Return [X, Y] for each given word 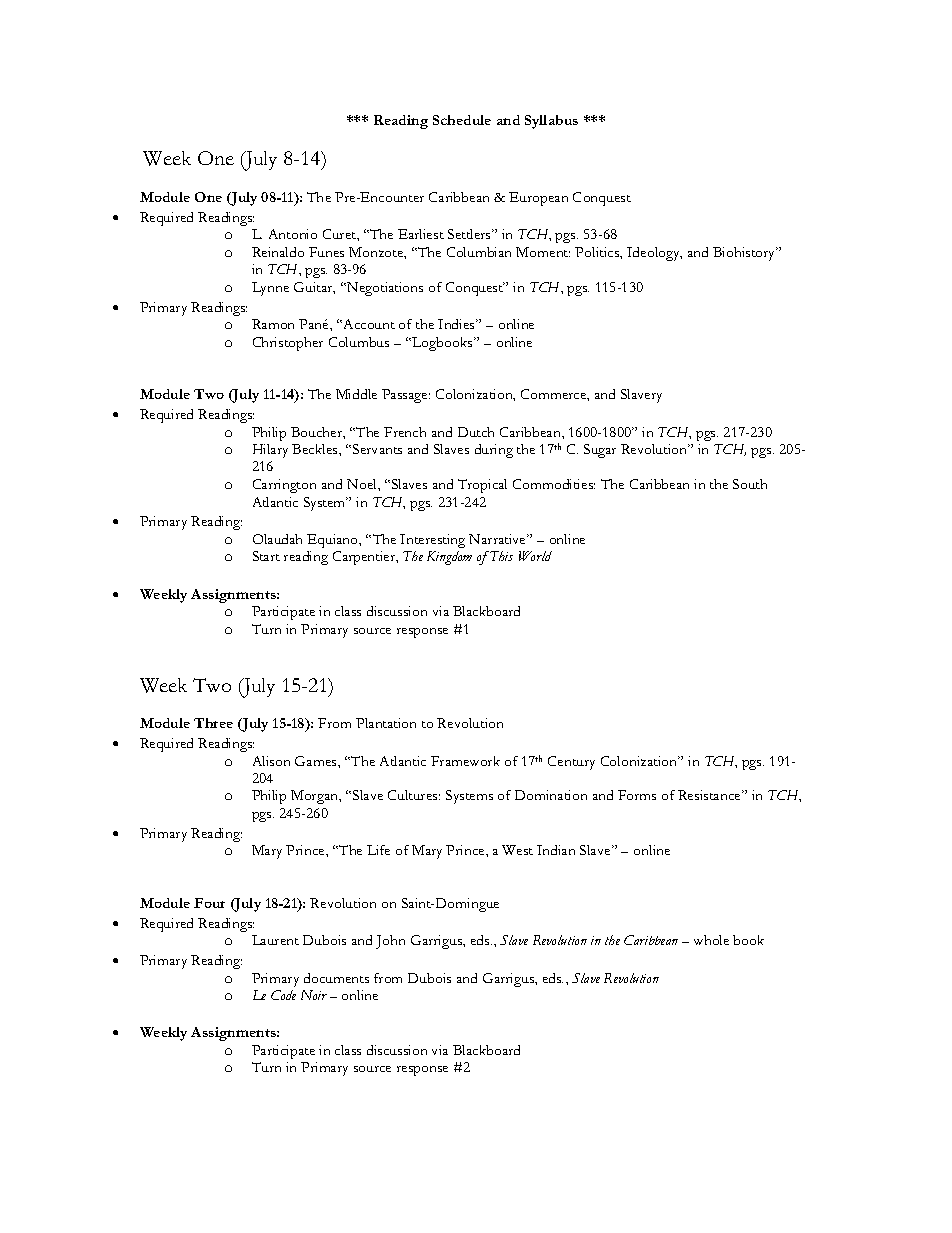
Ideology [654, 254]
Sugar [600, 451]
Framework [465, 761]
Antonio [293, 234]
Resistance [710, 795]
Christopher [288, 344]
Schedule [462, 120]
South [750, 484]
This [500, 556]
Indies [457, 324]
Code [283, 995]
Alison [271, 761]
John [390, 942]
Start [266, 556]
